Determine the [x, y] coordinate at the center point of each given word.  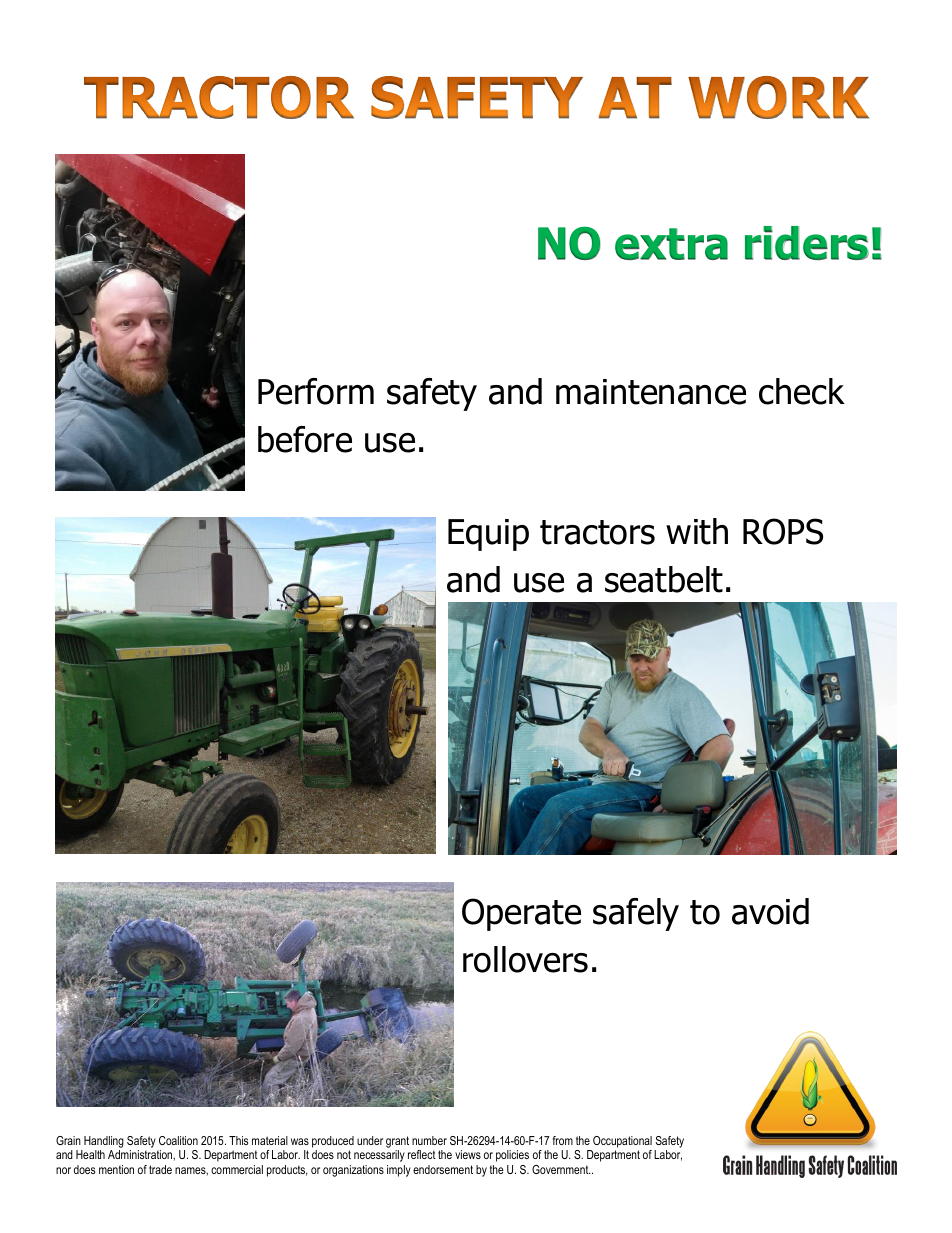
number [429, 1140]
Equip [488, 535]
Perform [316, 391]
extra [671, 244]
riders [807, 243]
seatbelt [664, 579]
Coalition [178, 1140]
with [697, 531]
